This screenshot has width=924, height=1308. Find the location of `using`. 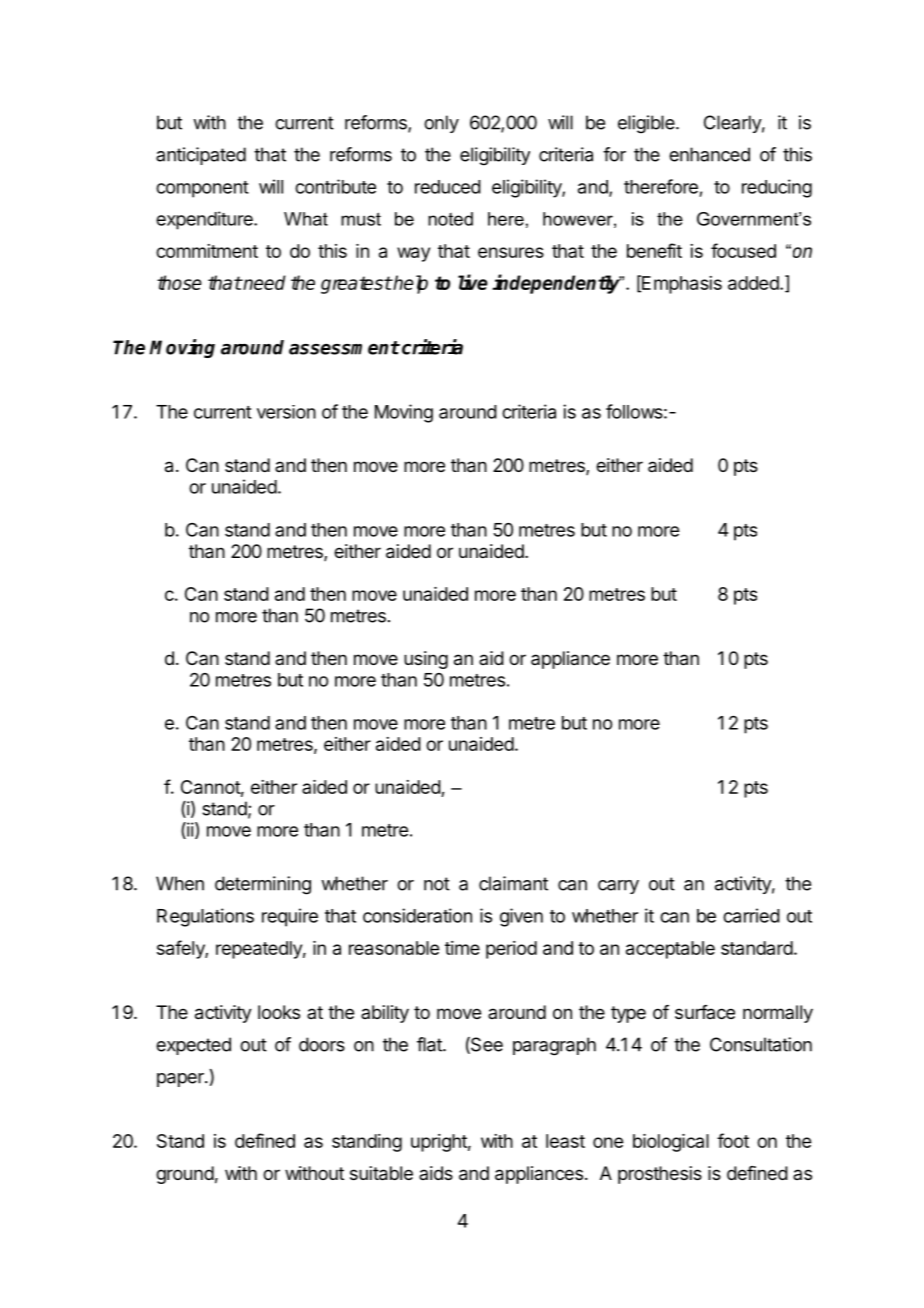

using is located at coordinates (426, 660).
